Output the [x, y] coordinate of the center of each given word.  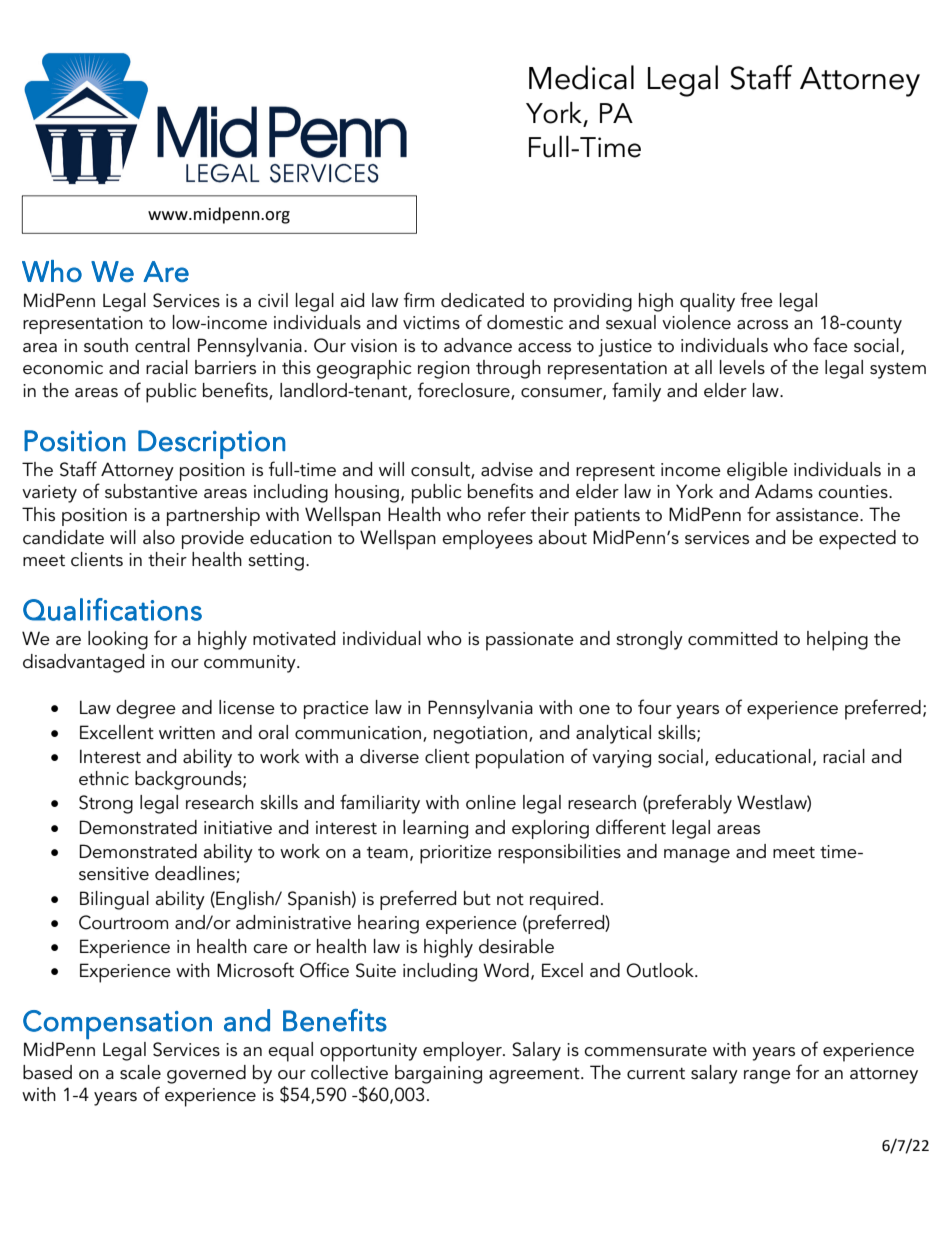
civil [273, 300]
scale [140, 1072]
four [655, 707]
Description [211, 444]
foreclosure [465, 391]
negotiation [482, 735]
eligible [757, 471]
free [757, 299]
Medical [581, 77]
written [187, 733]
